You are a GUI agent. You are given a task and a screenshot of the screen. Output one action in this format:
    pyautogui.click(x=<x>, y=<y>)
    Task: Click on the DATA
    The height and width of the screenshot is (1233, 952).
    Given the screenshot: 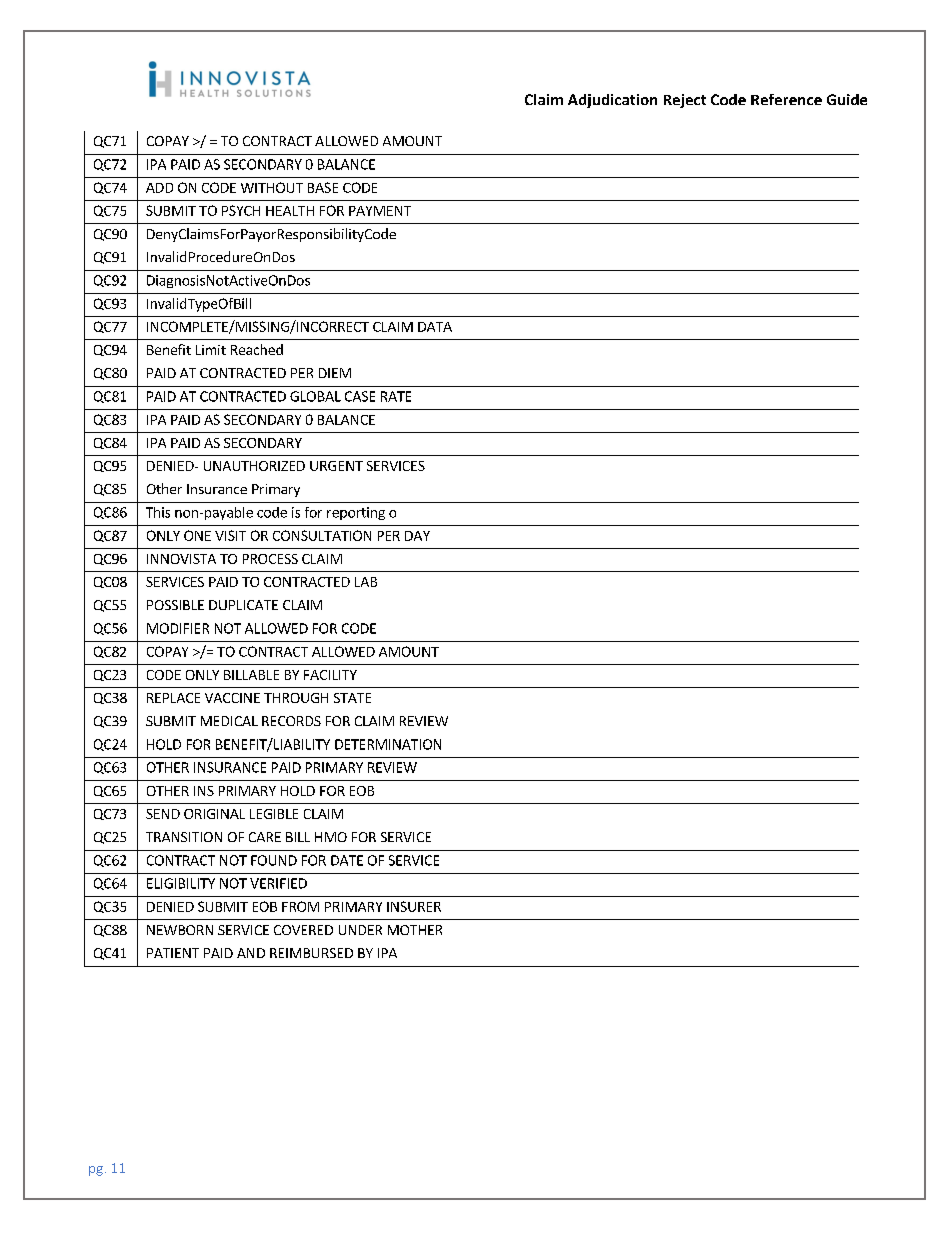 What is the action you would take?
    pyautogui.click(x=435, y=327)
